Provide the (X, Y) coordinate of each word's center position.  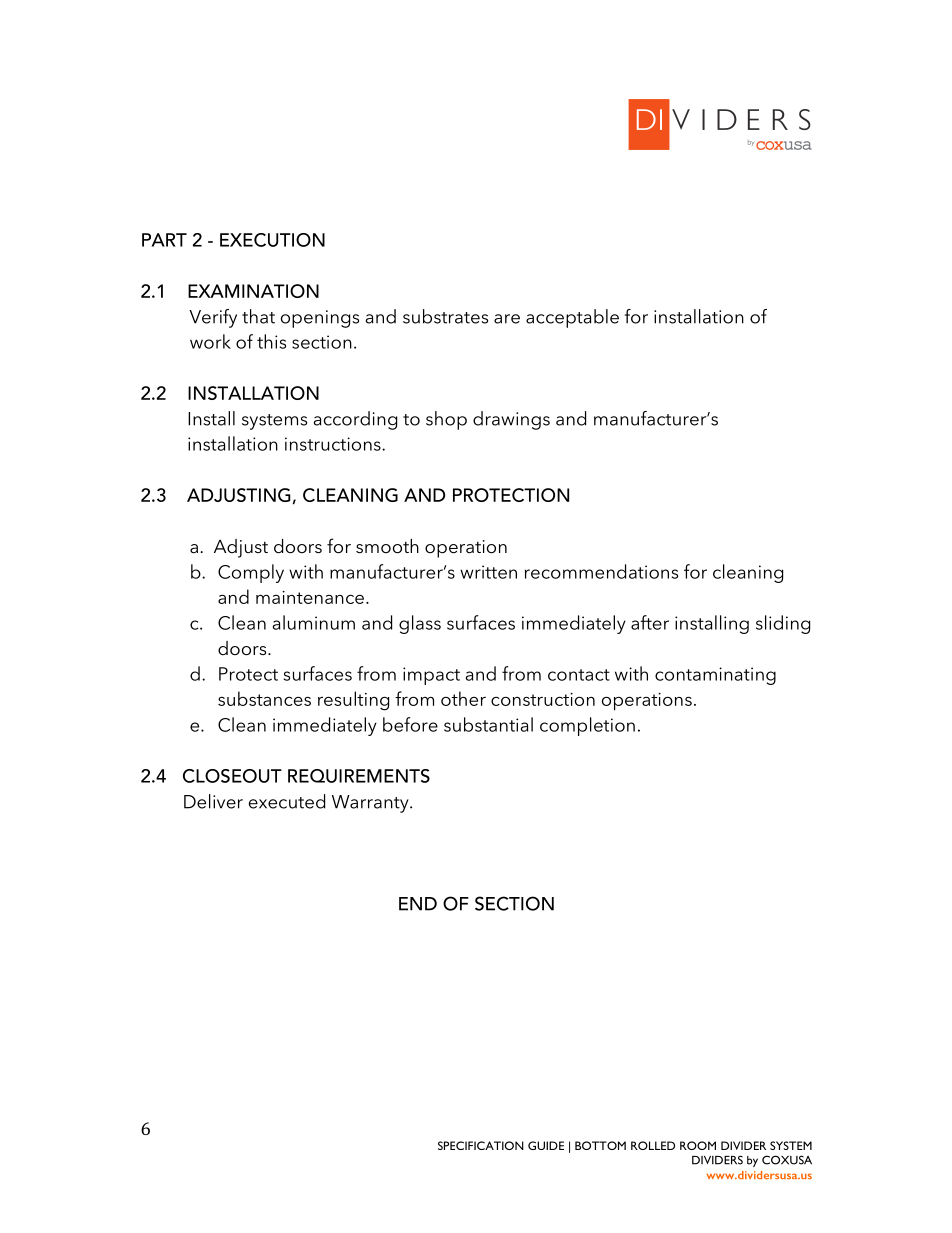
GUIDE (546, 1145)
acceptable (572, 318)
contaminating (715, 676)
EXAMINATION (253, 291)
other (463, 698)
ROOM (698, 1145)
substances (264, 698)
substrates (445, 316)
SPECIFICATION (481, 1145)
